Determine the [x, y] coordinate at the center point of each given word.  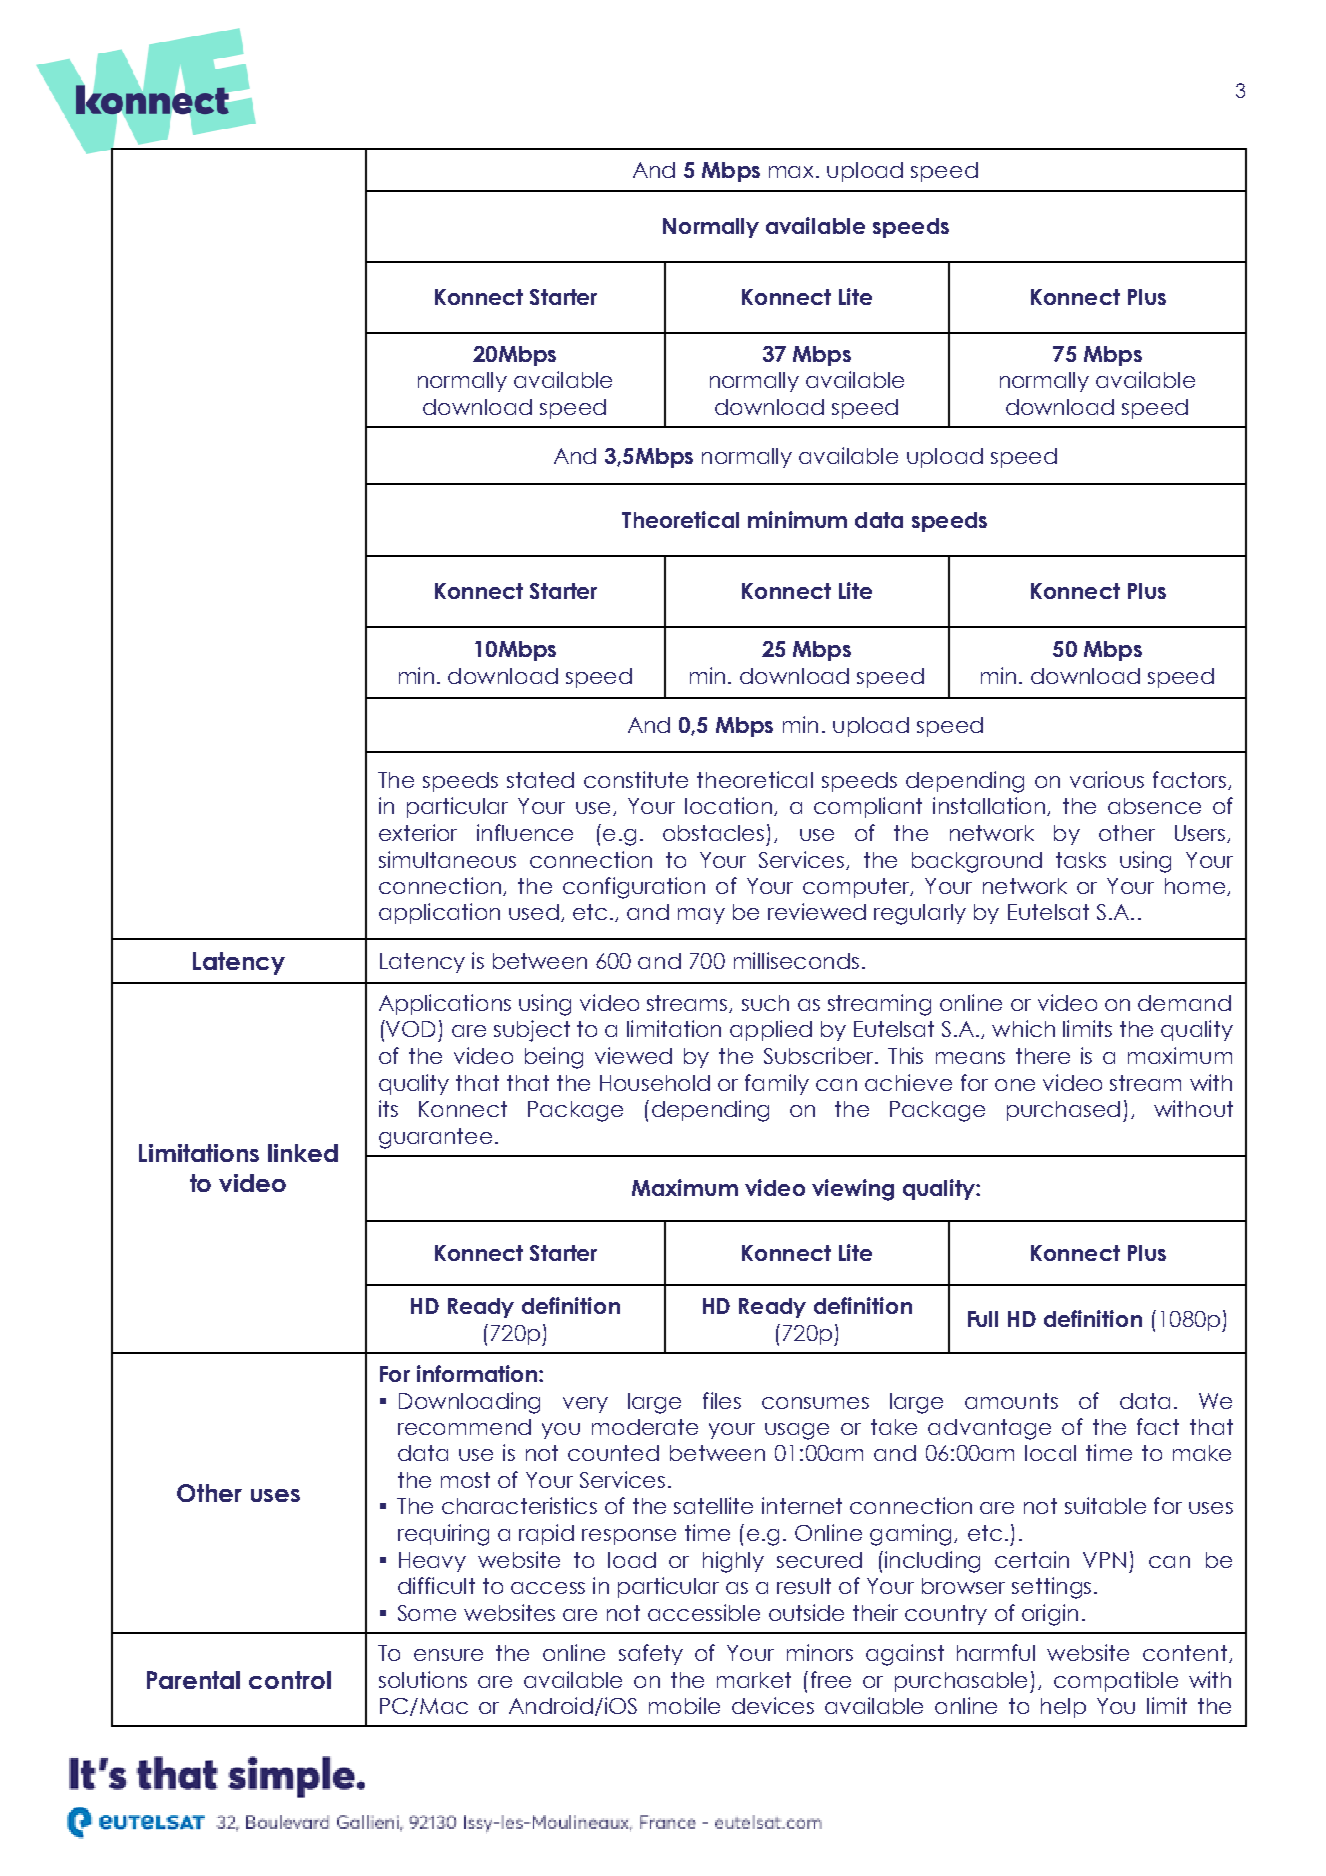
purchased [1063, 1111]
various [1107, 779]
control [290, 1680]
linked [303, 1153]
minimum [797, 519]
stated [540, 780]
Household [655, 1083]
